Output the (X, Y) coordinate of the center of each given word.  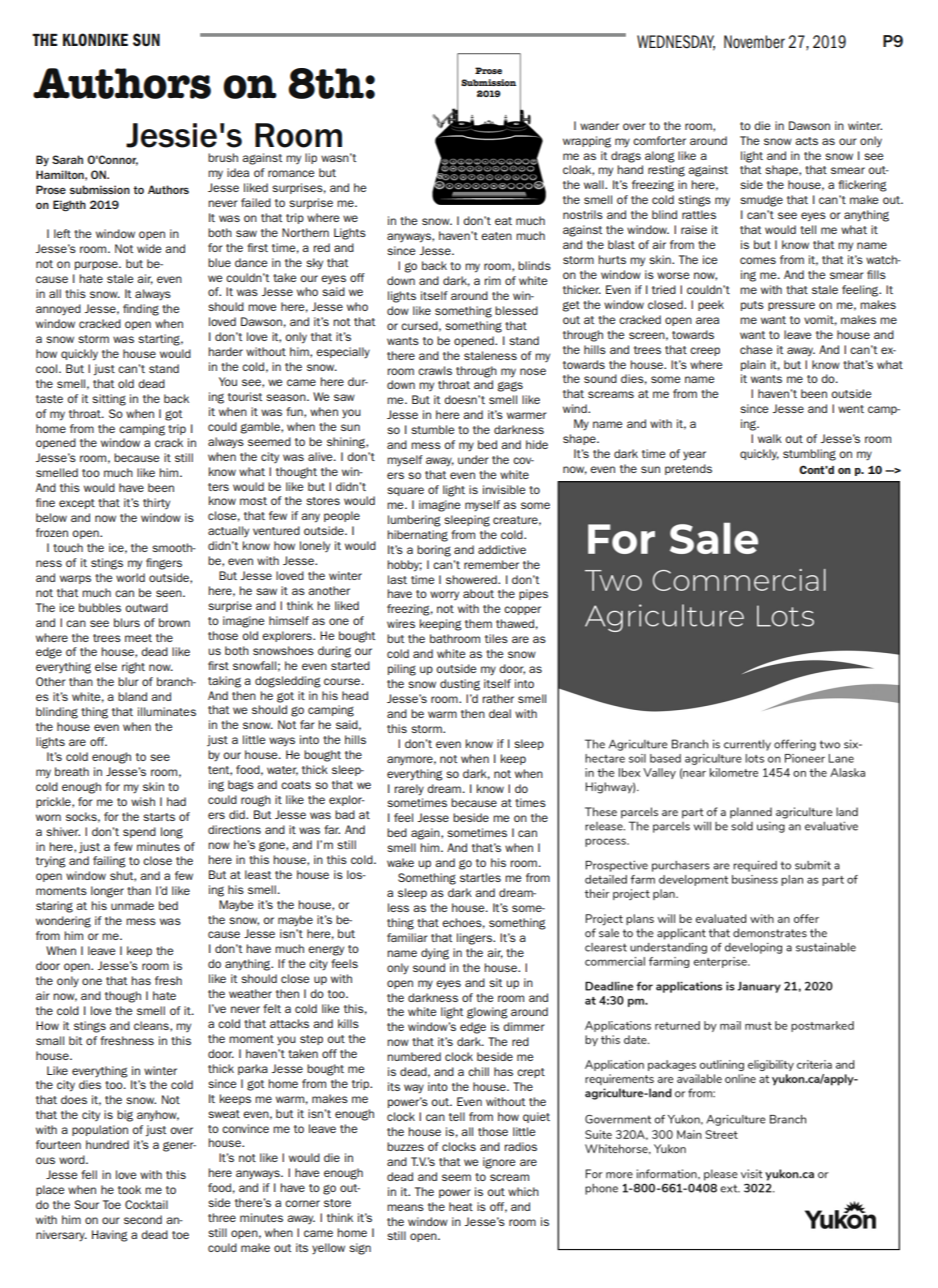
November (754, 42)
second (143, 1219)
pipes (533, 594)
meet (138, 638)
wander (599, 125)
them (478, 623)
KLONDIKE (95, 39)
